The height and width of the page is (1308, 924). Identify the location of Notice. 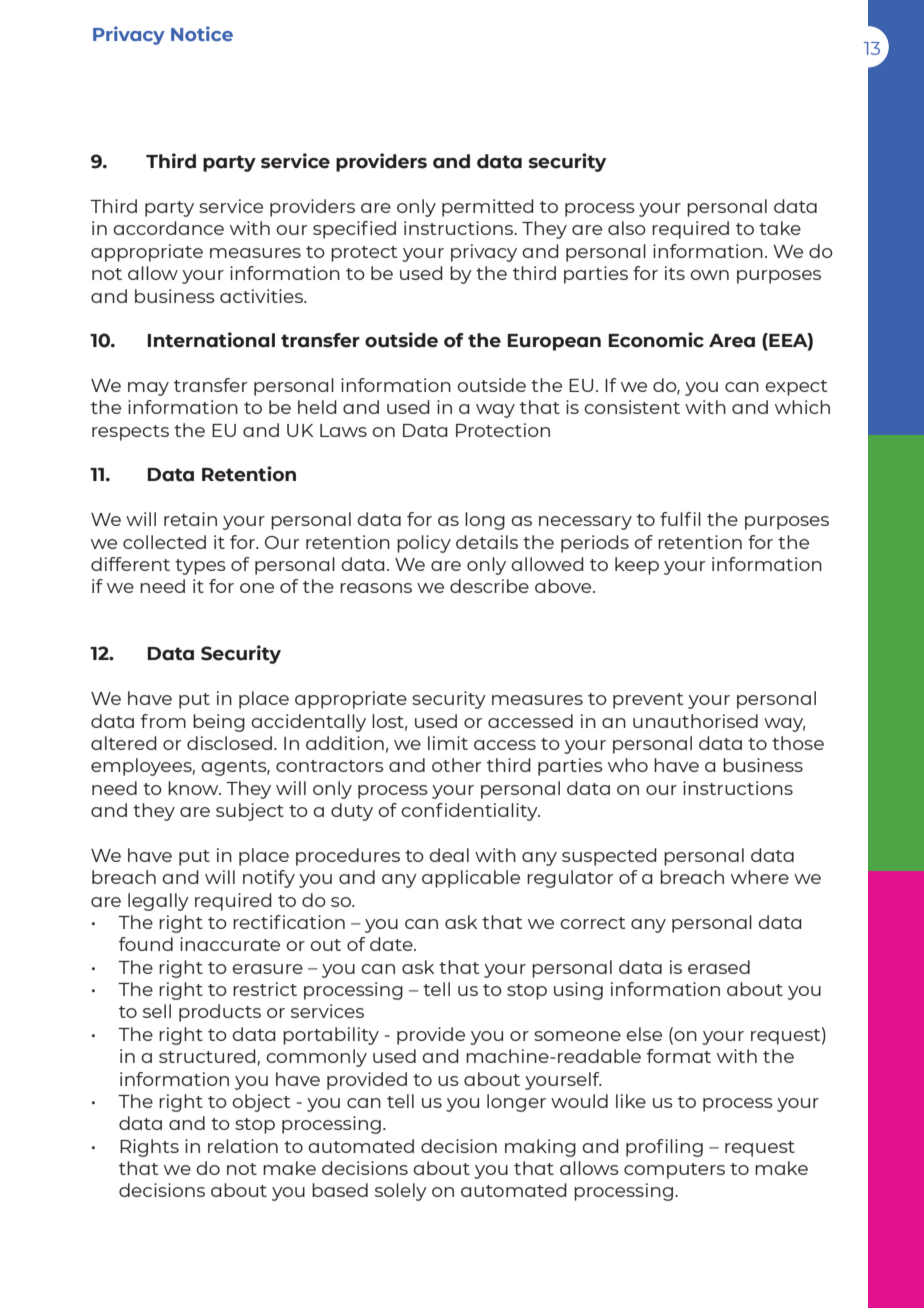
(202, 33).
